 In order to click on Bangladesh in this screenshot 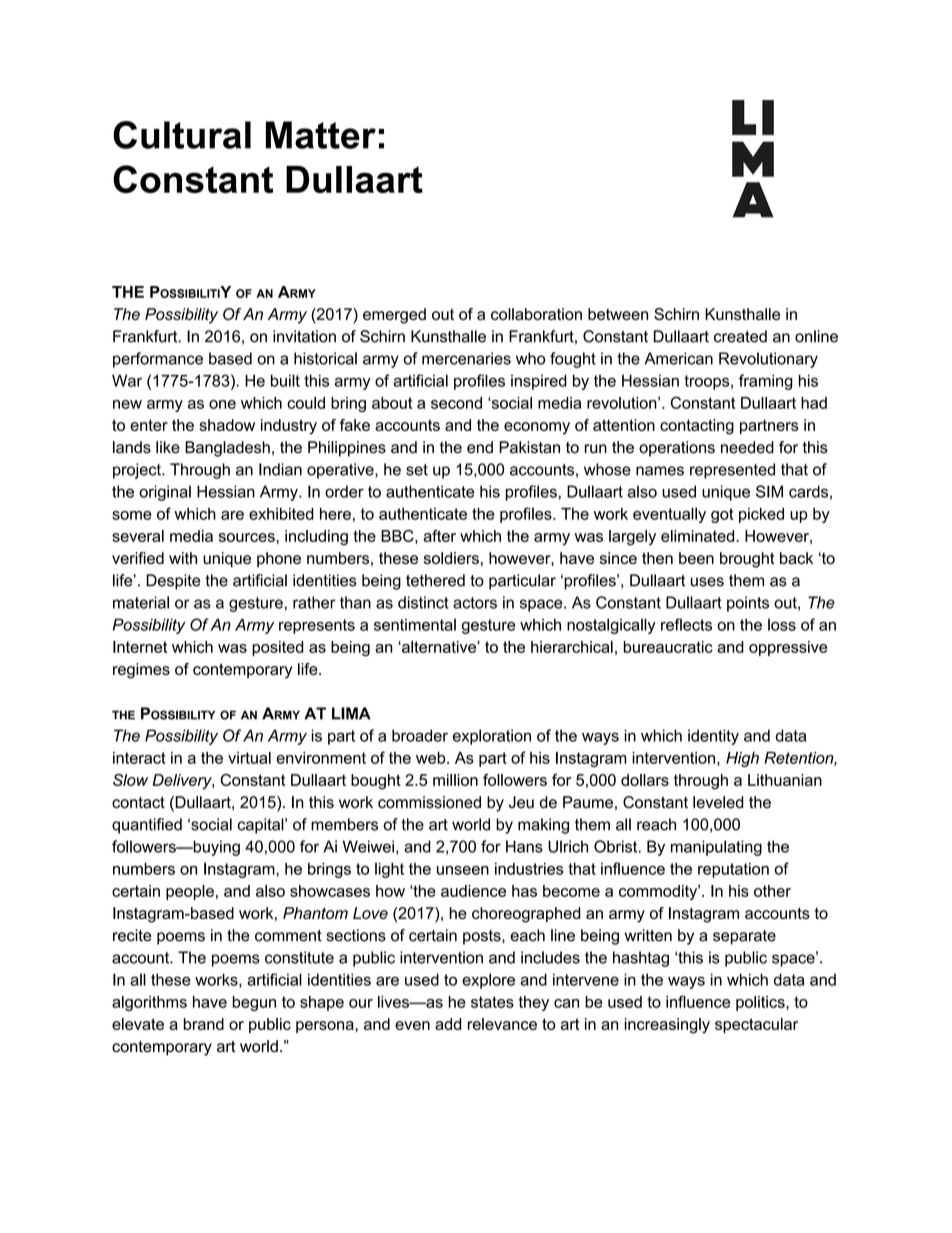, I will do `click(227, 449)`.
